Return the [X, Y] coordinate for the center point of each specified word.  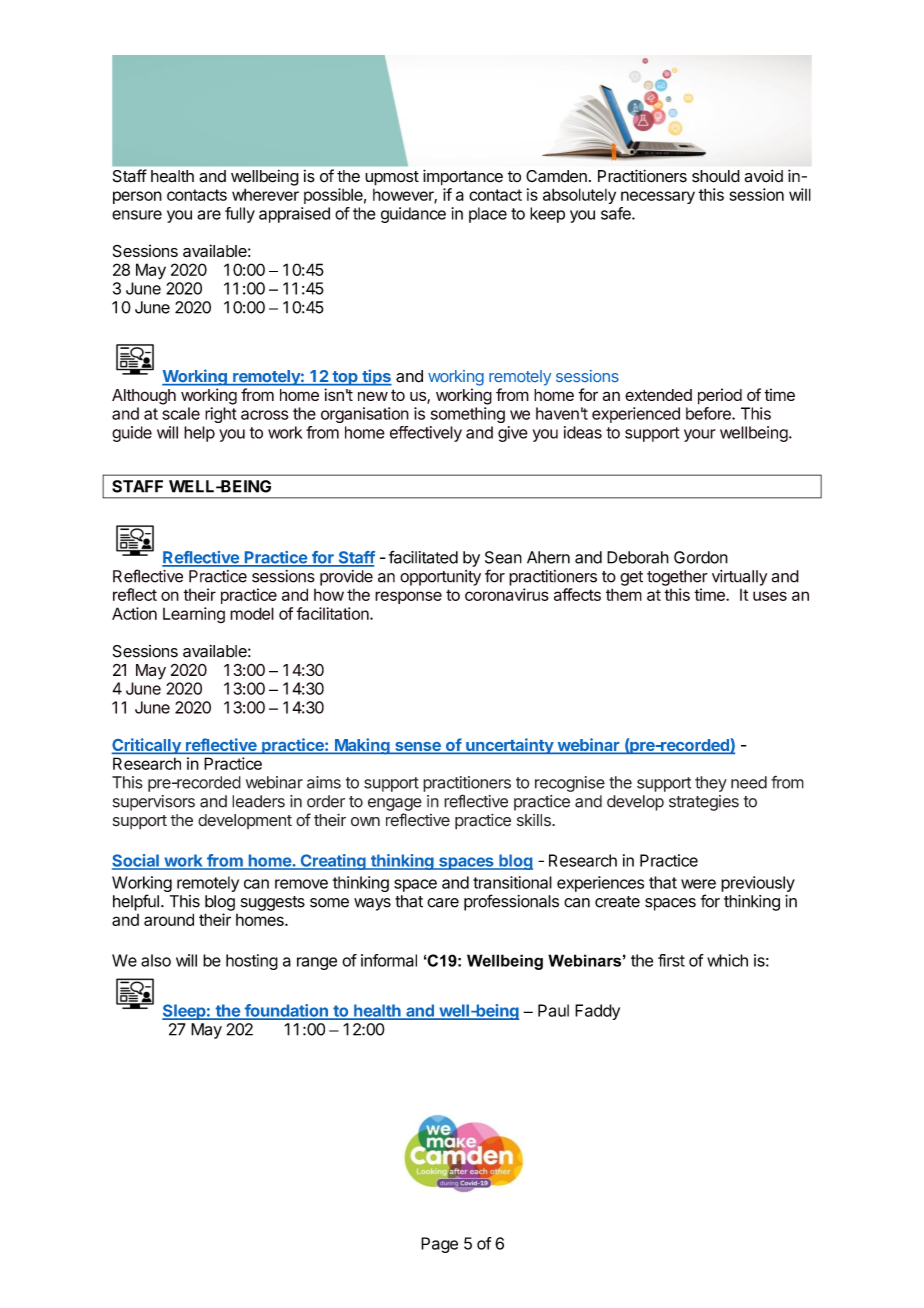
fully [240, 215]
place [488, 215]
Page [439, 1245]
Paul [553, 1010]
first [671, 960]
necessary [658, 197]
